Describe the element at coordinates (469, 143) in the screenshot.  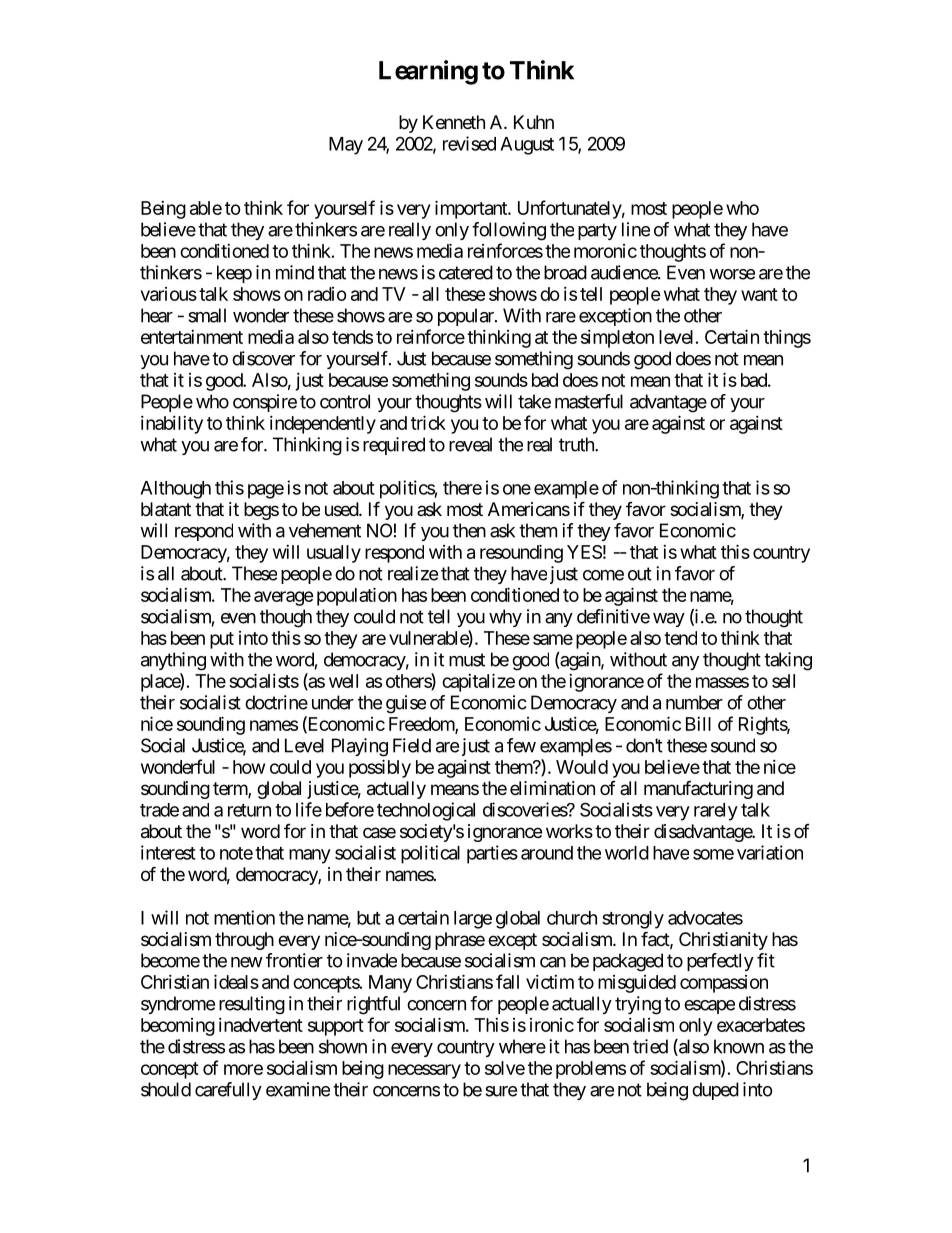
I see `revised` at that location.
